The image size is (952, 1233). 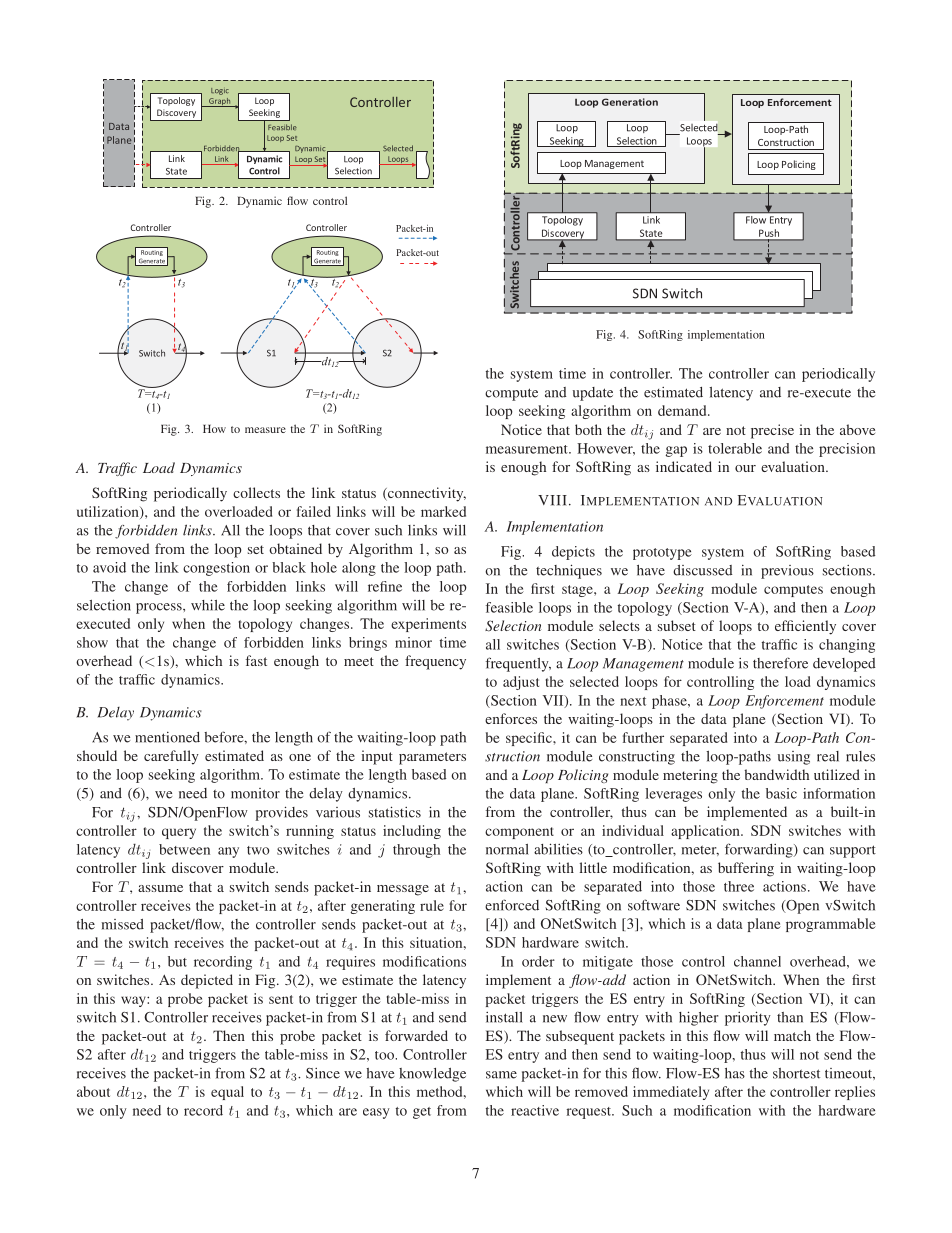 I want to click on precise, so click(x=772, y=431).
